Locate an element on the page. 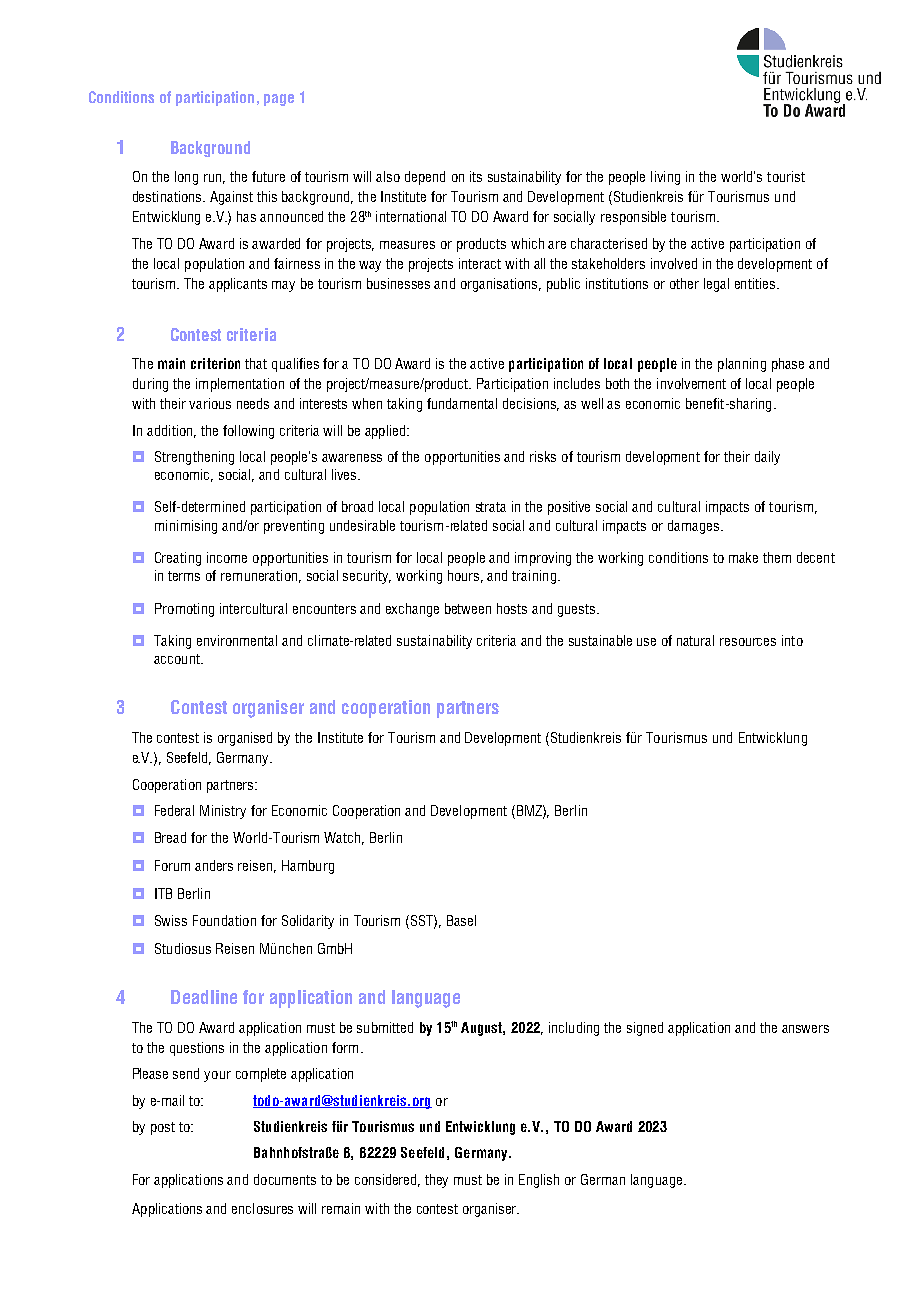 This image has height=1308, width=924. resources is located at coordinates (748, 642).
